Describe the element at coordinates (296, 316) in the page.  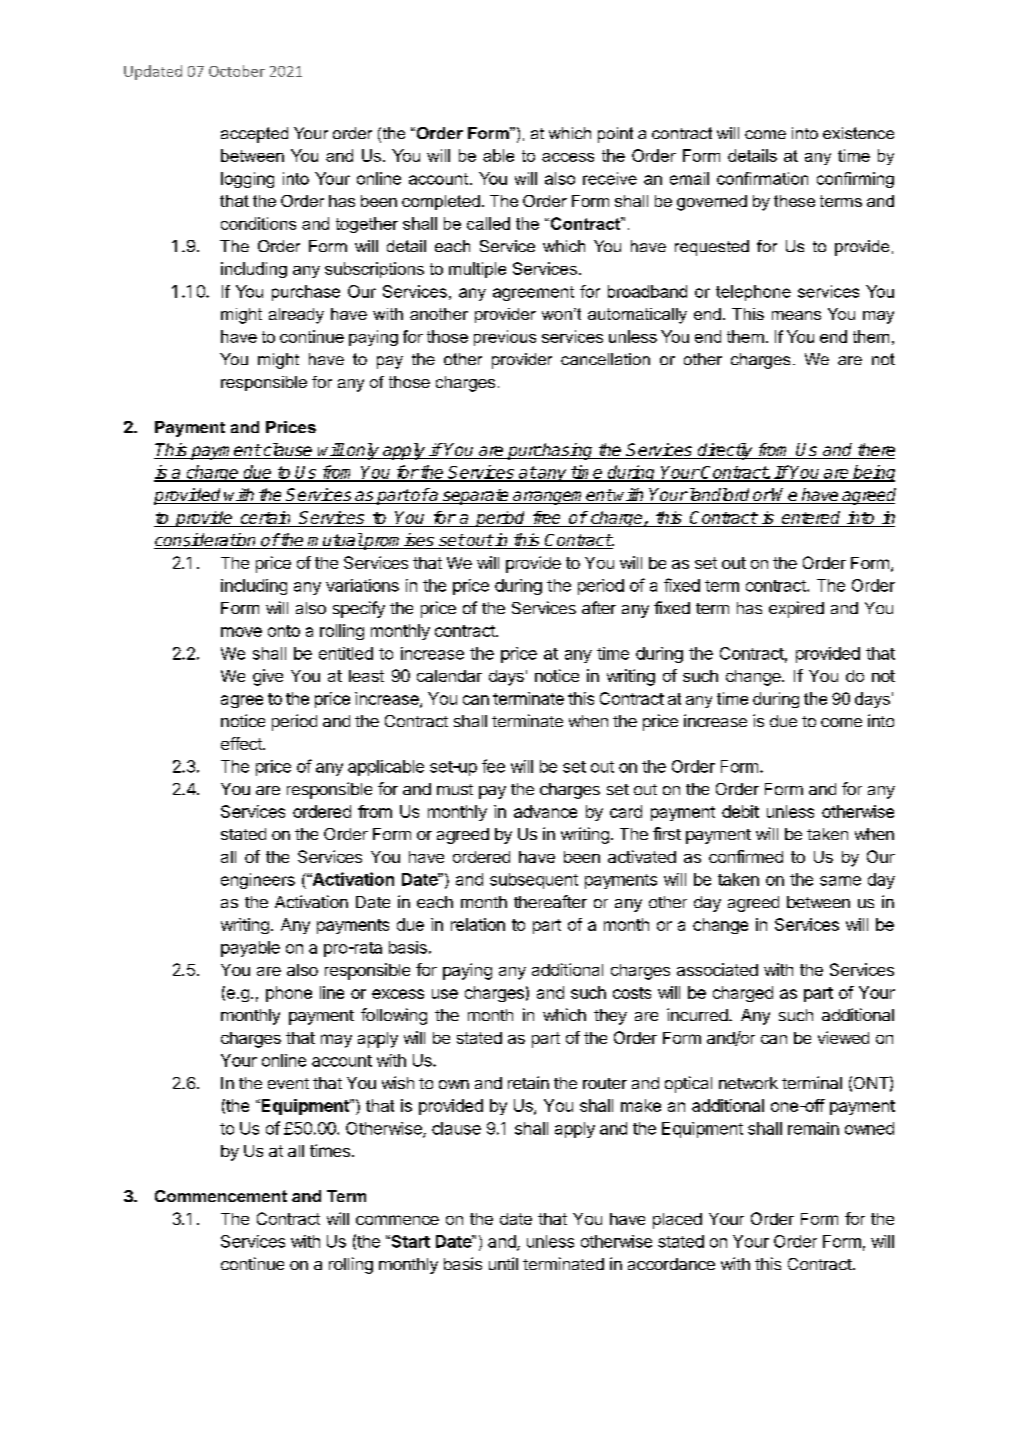
I see `already` at that location.
